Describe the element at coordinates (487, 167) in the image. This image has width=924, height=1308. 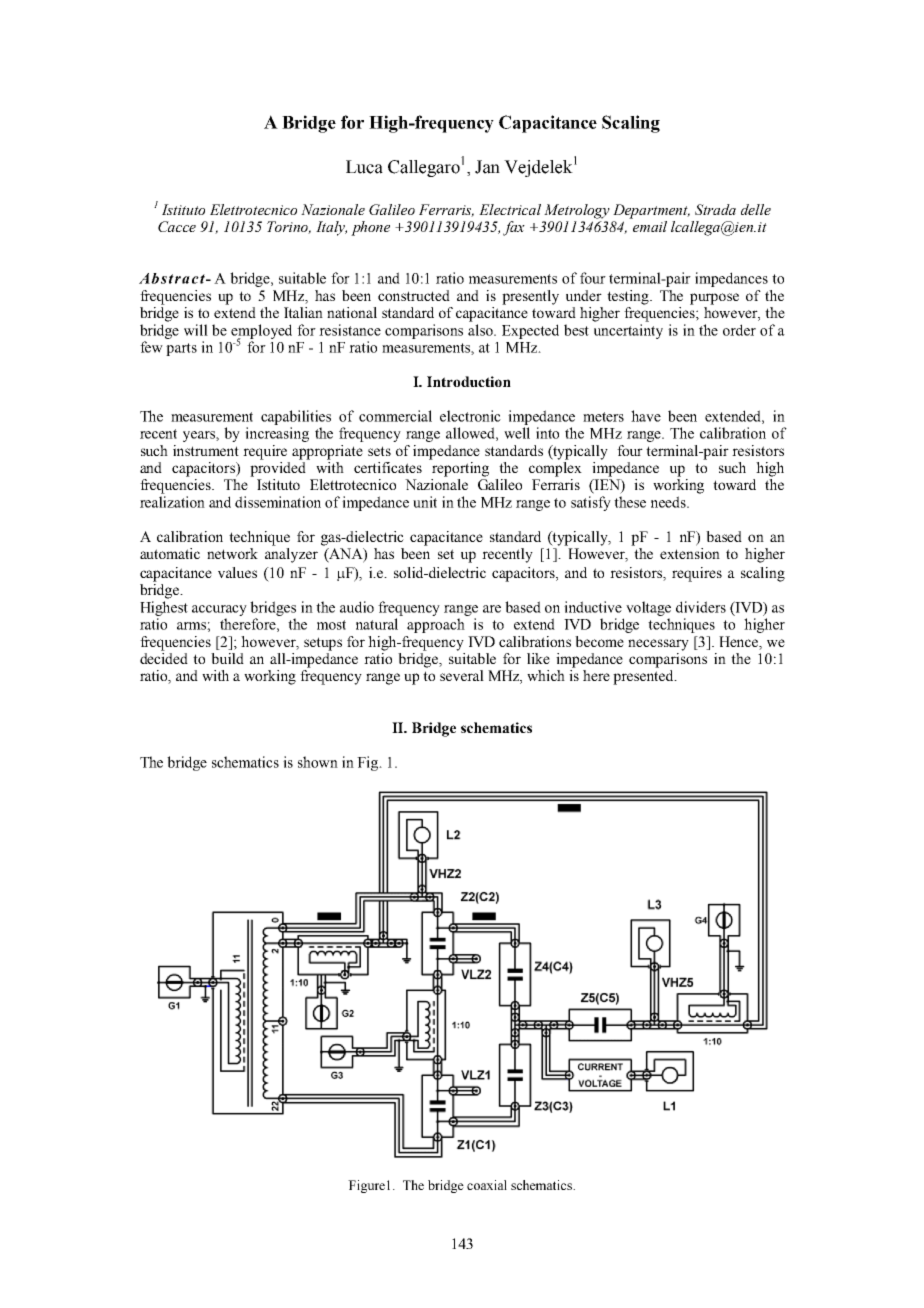
I see `Jan` at that location.
